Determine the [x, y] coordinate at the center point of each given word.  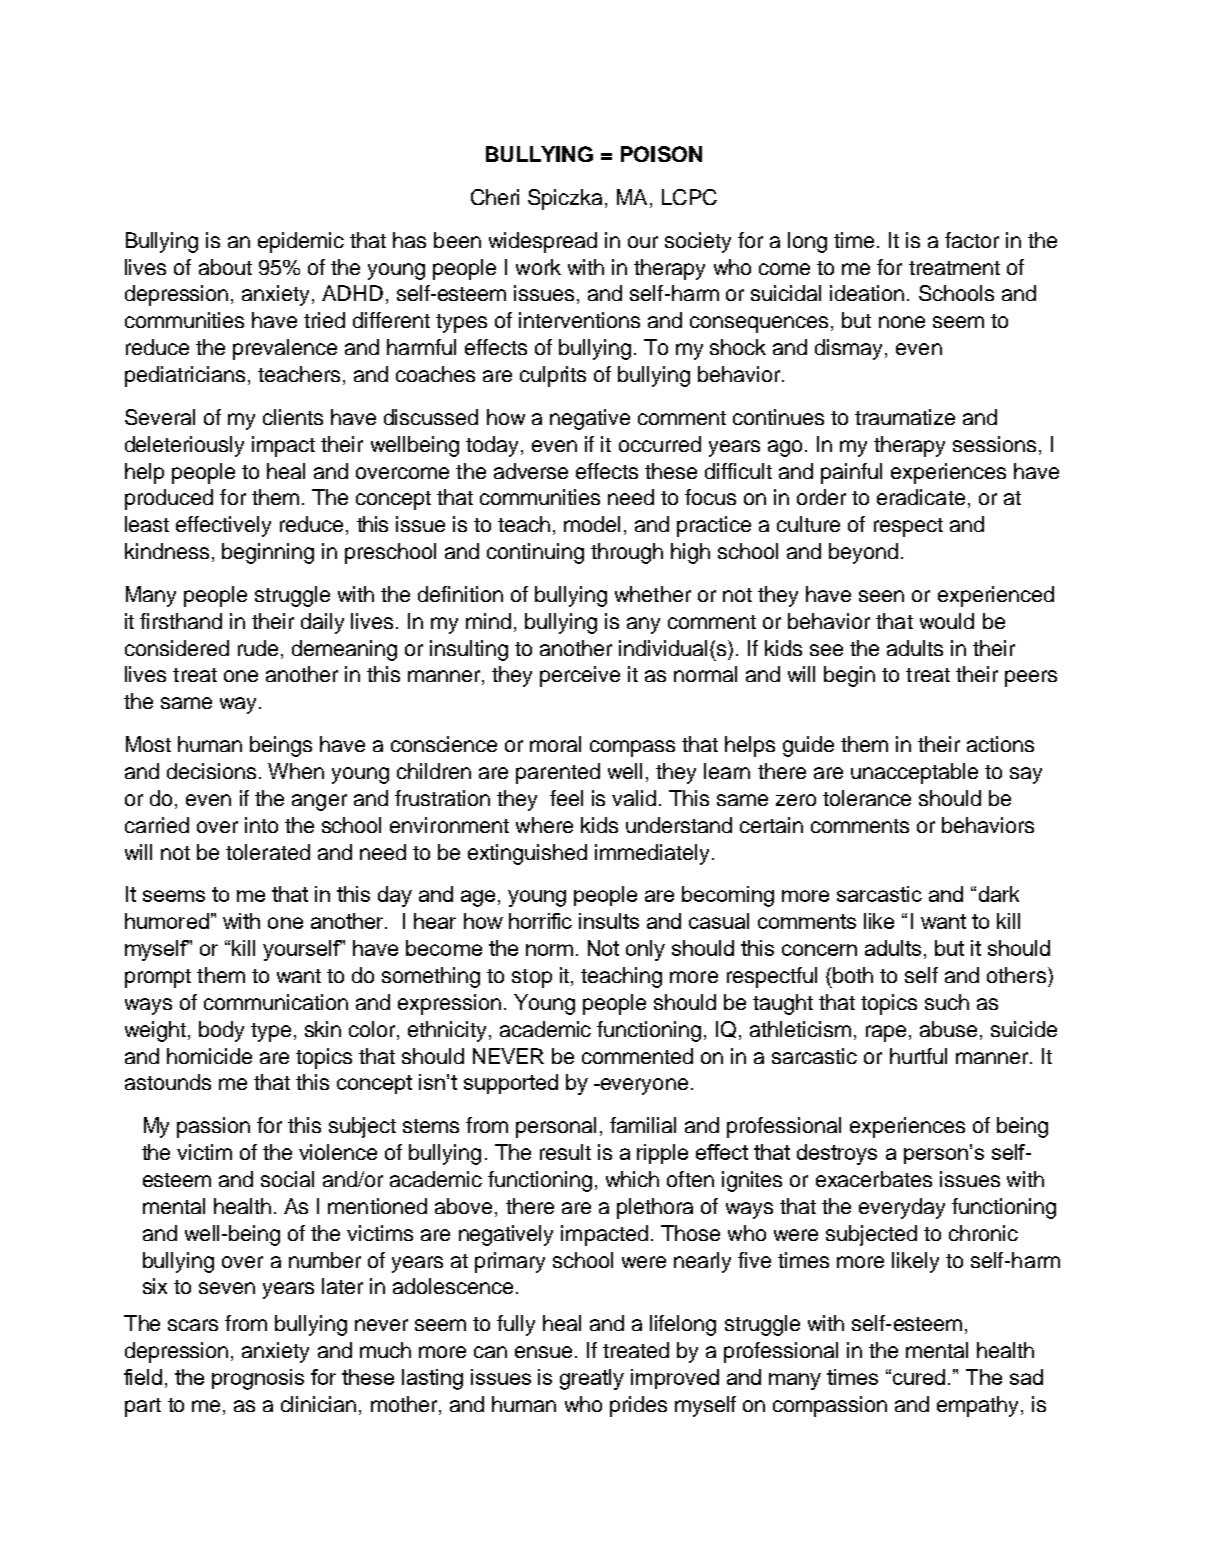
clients [293, 417]
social [287, 1179]
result [565, 1152]
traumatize [905, 417]
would [947, 621]
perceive [580, 676]
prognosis [258, 1379]
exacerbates [874, 1179]
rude [258, 648]
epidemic [301, 242]
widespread [543, 242]
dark [999, 894]
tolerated [268, 852]
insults [609, 921]
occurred [660, 444]
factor [972, 240]
